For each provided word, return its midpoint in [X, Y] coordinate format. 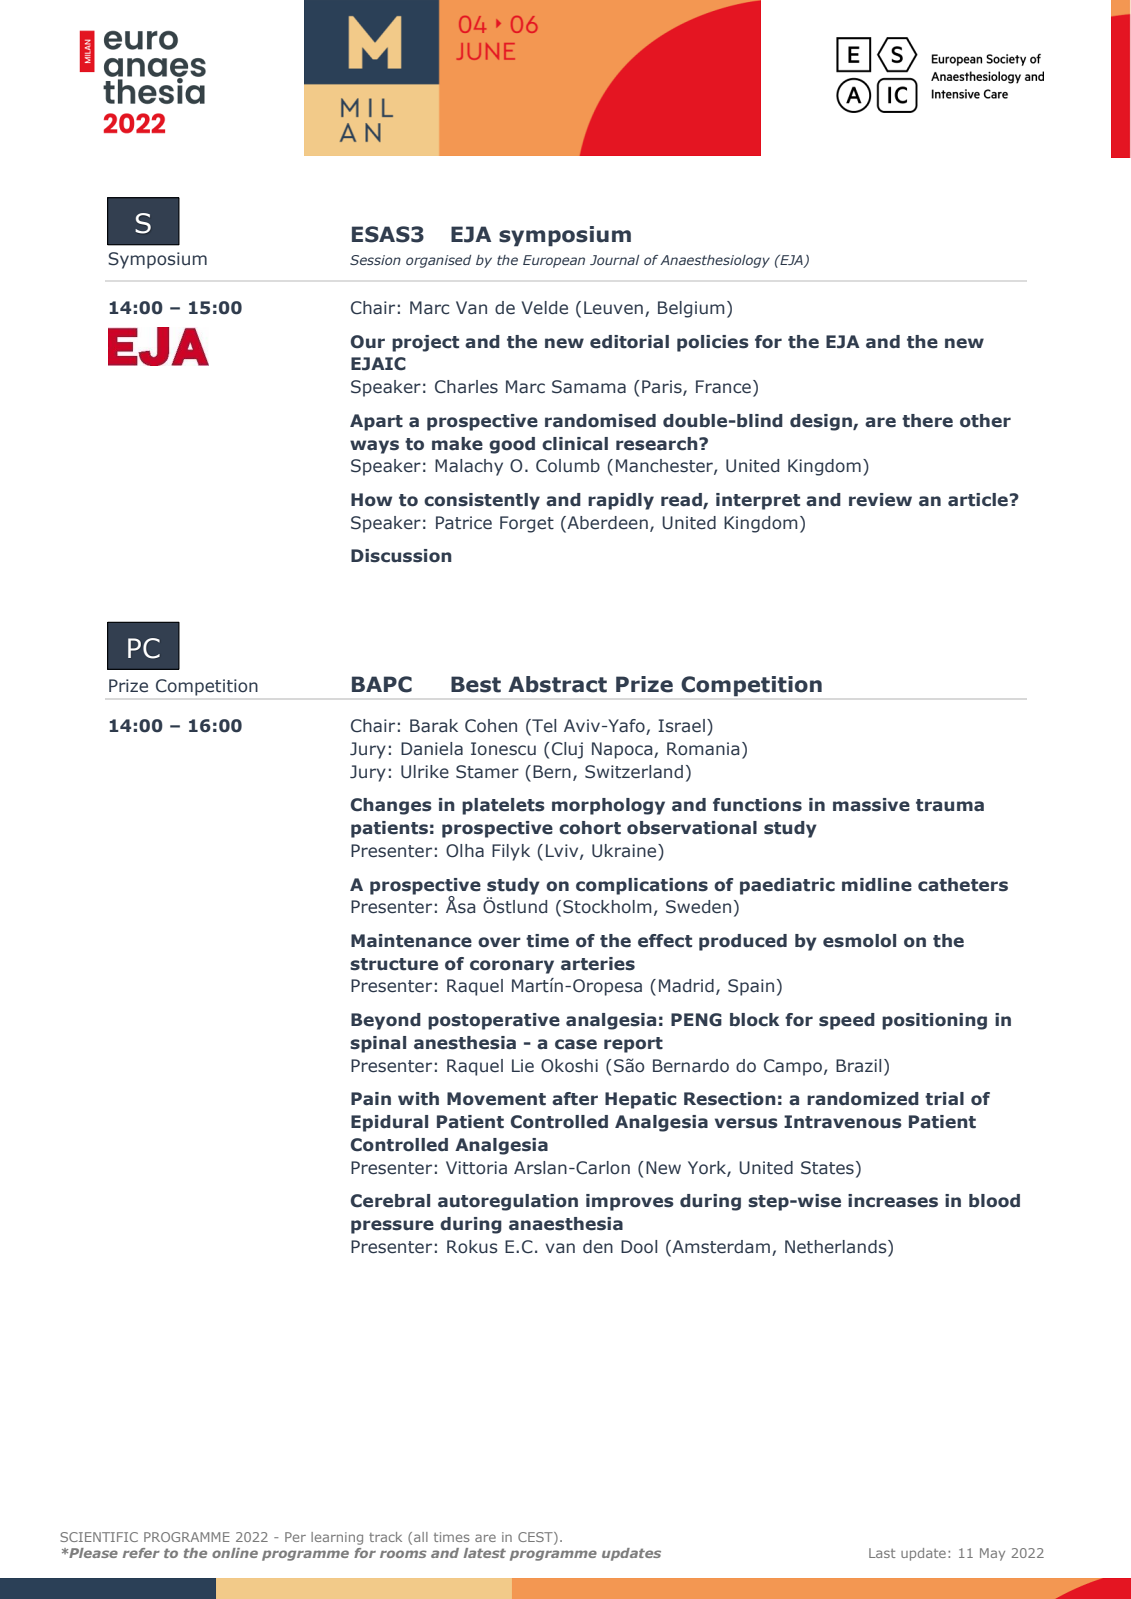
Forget [527, 524]
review [880, 500]
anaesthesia [566, 1224]
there [927, 421]
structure [394, 964]
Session [375, 260]
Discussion [401, 556]
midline [877, 885]
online [235, 1553]
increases [893, 1201]
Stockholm [607, 907]
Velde [545, 308]
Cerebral [390, 1201]
